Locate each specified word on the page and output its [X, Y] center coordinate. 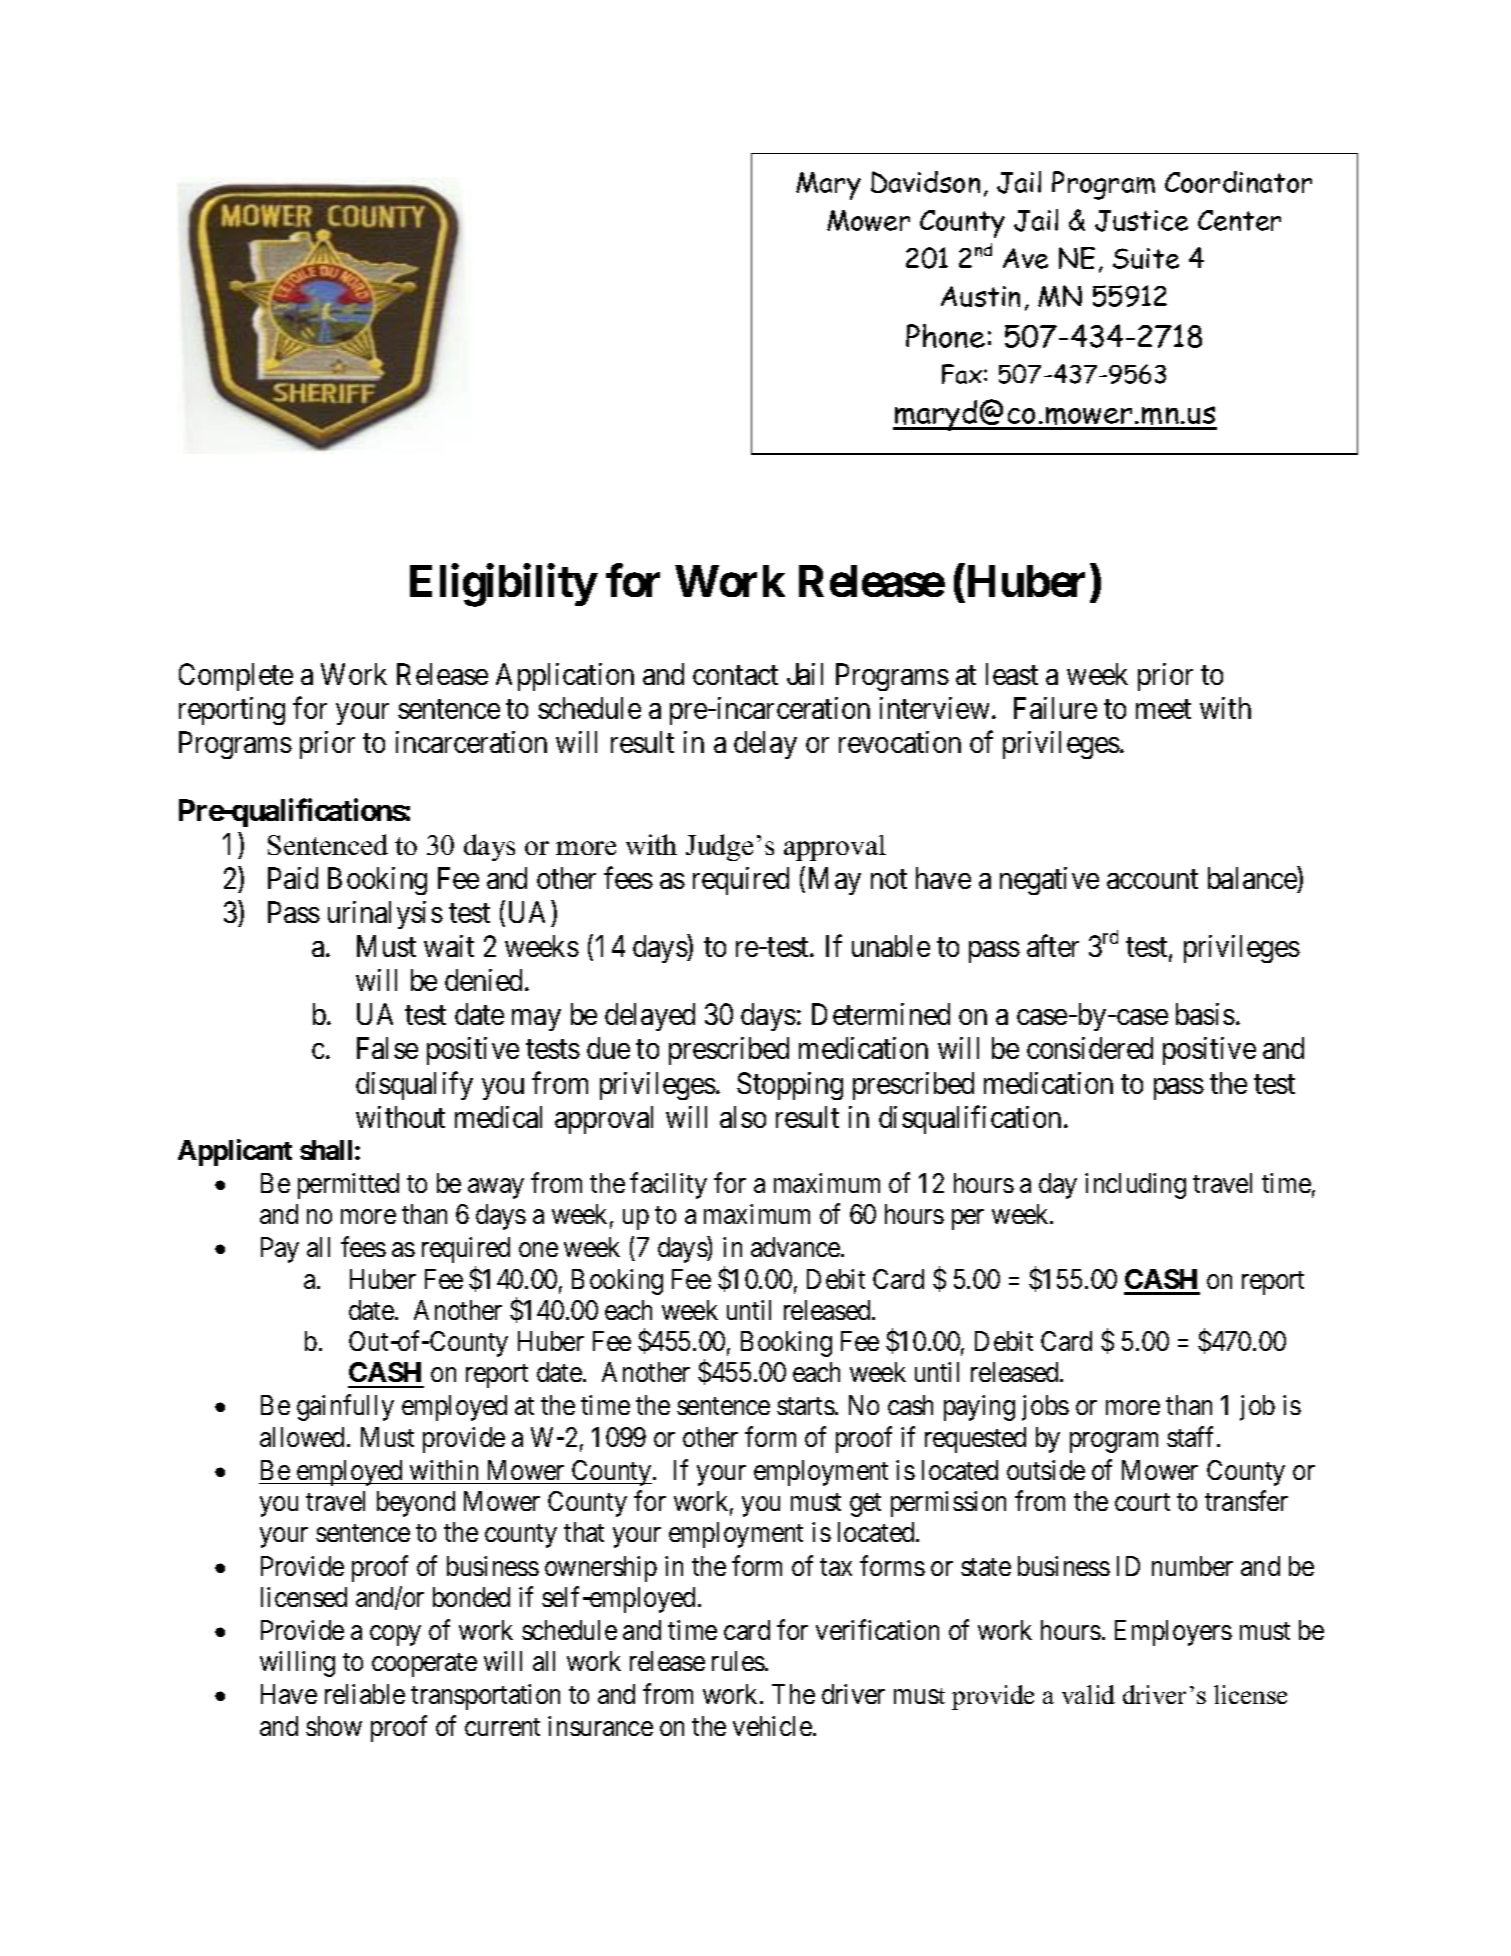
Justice [1141, 221]
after [1053, 946]
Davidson [925, 182]
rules [738, 1661]
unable [891, 946]
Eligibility [503, 585]
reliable [365, 1694]
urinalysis [385, 915]
